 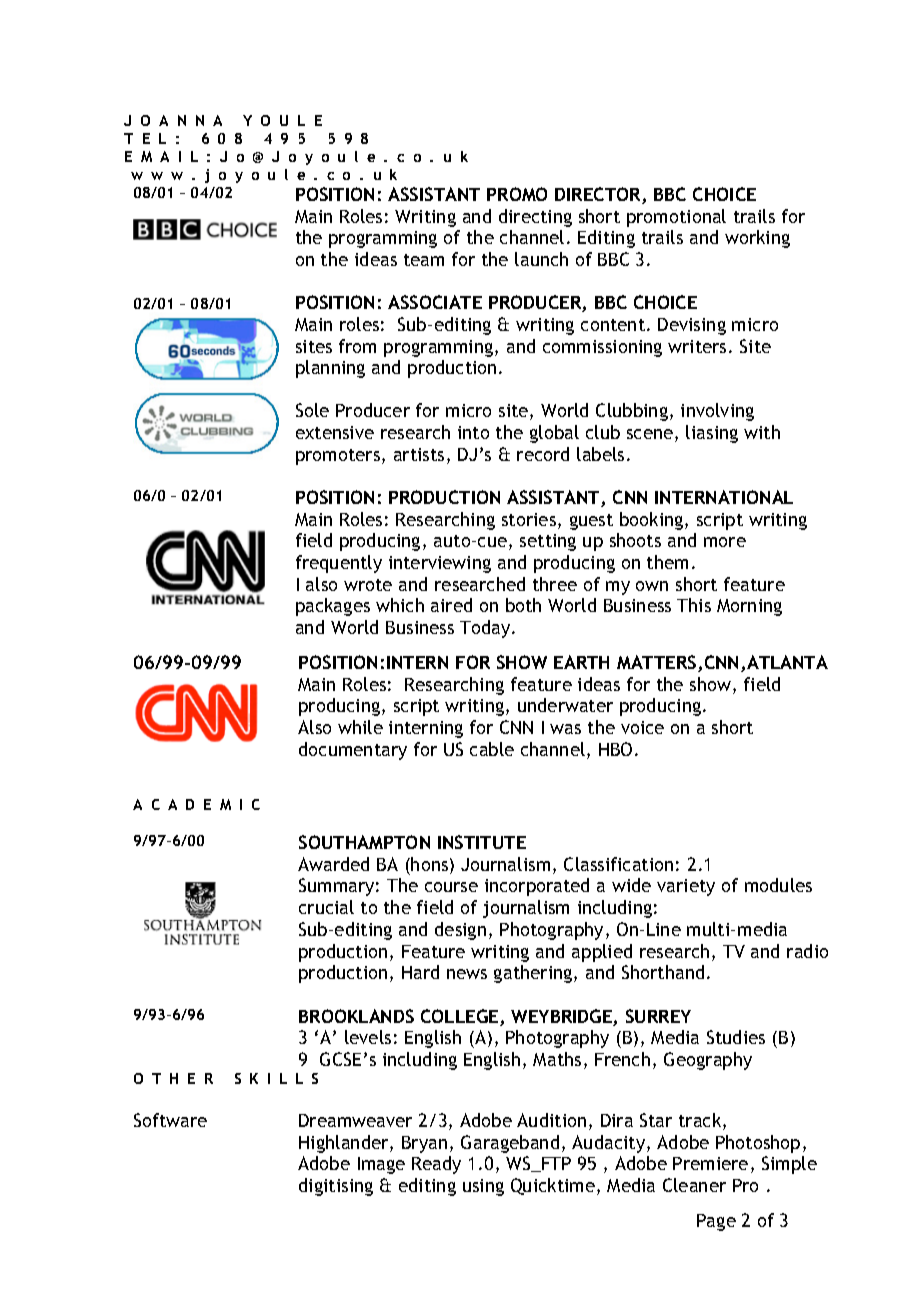 What do you see at coordinates (345, 1144) in the page?
I see `Highlander` at bounding box center [345, 1144].
